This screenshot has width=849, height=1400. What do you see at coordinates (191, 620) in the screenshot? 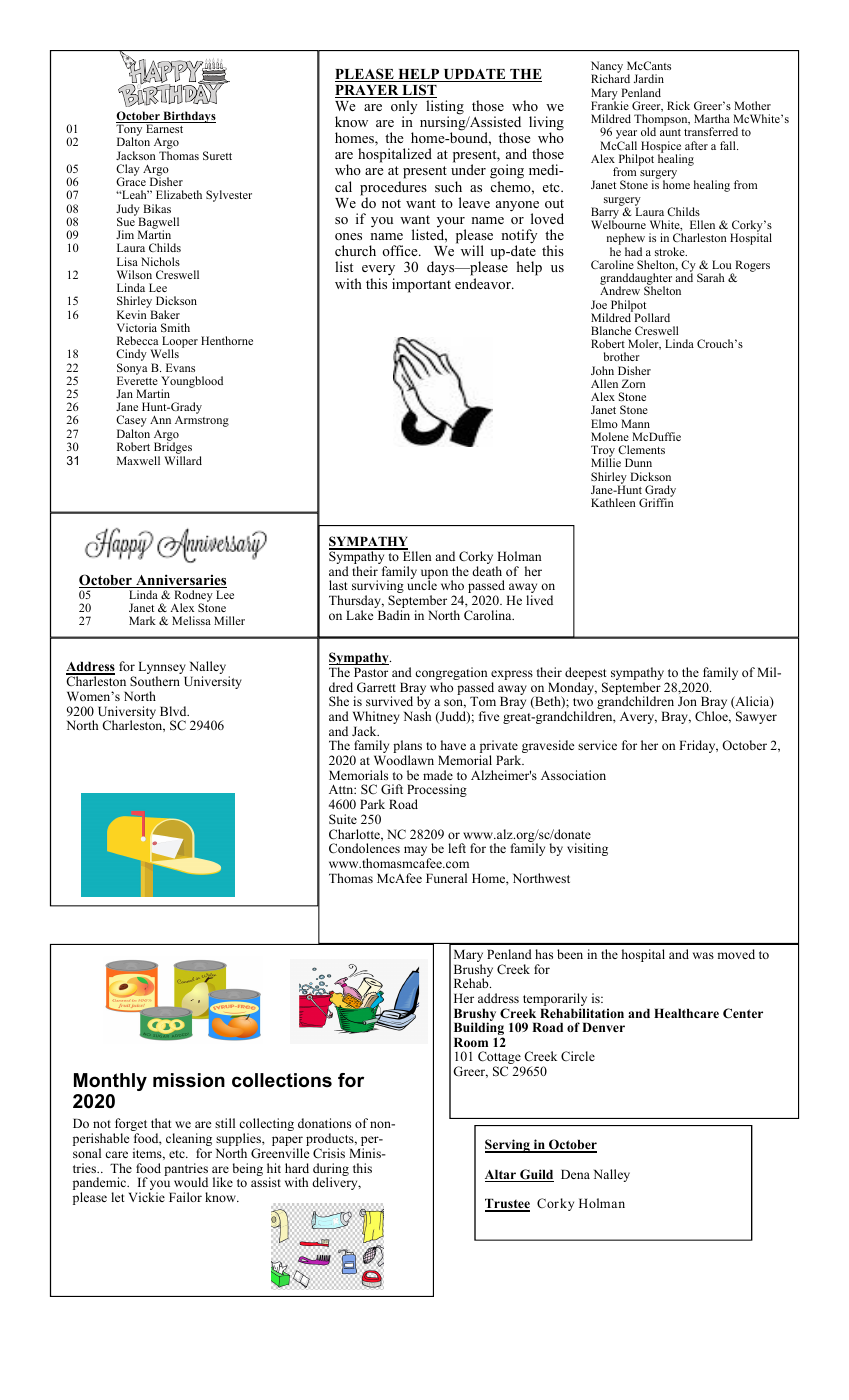
I see `Melissa` at bounding box center [191, 620].
